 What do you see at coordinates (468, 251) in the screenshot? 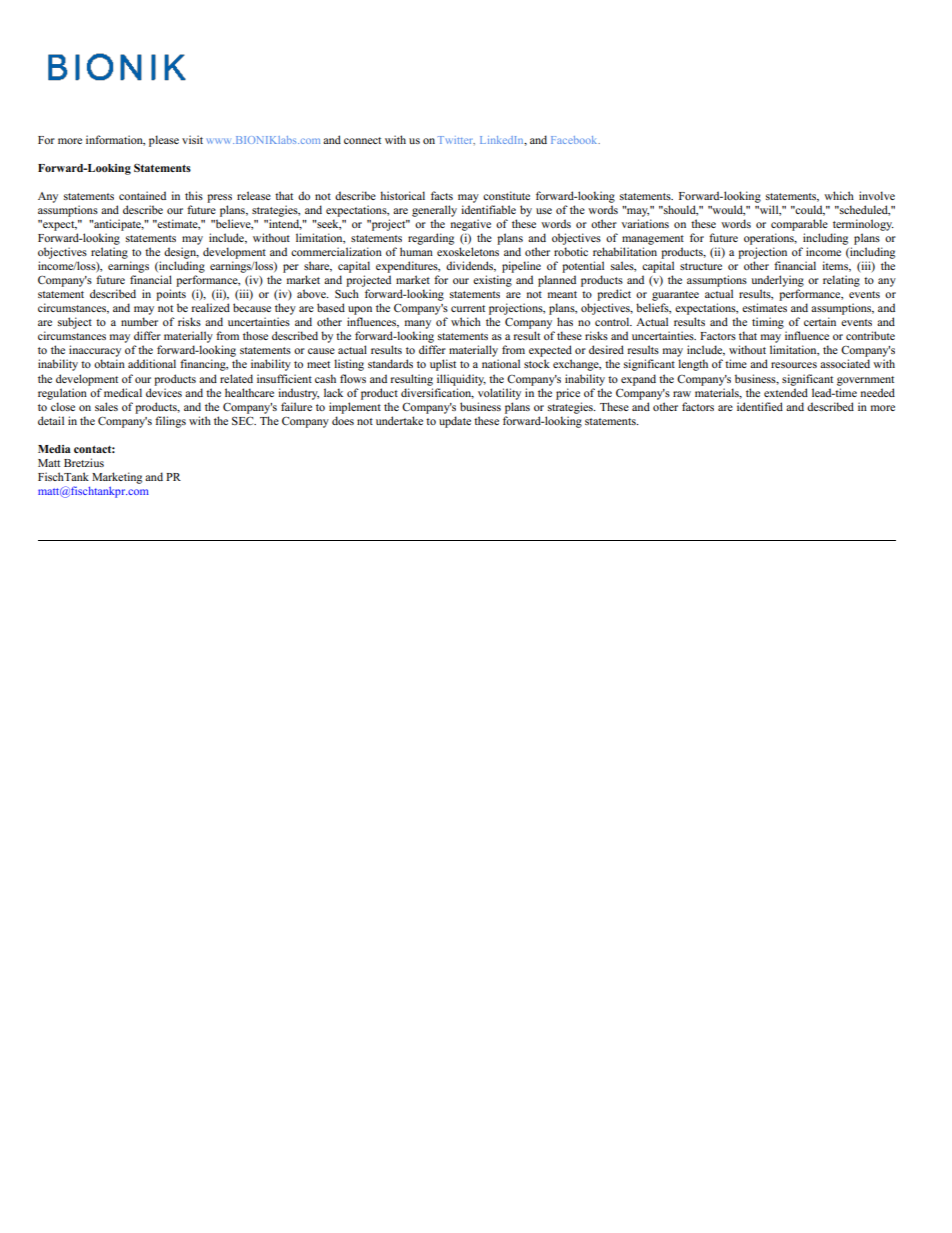
I see `exoskeletons` at bounding box center [468, 251].
